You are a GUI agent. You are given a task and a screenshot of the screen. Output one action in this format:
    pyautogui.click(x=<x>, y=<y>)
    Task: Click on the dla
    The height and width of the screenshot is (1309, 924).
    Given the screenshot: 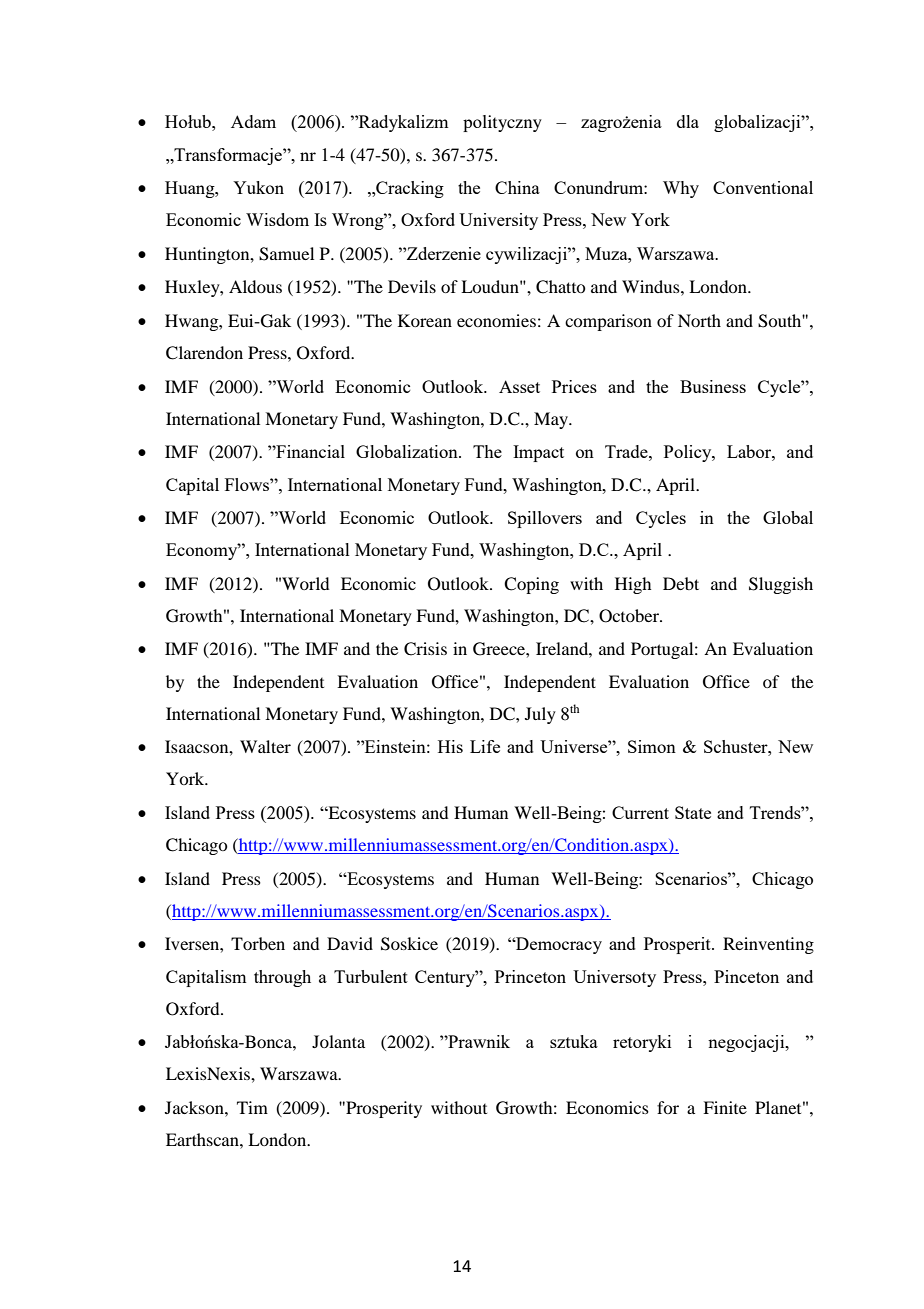 What is the action you would take?
    pyautogui.click(x=688, y=121)
